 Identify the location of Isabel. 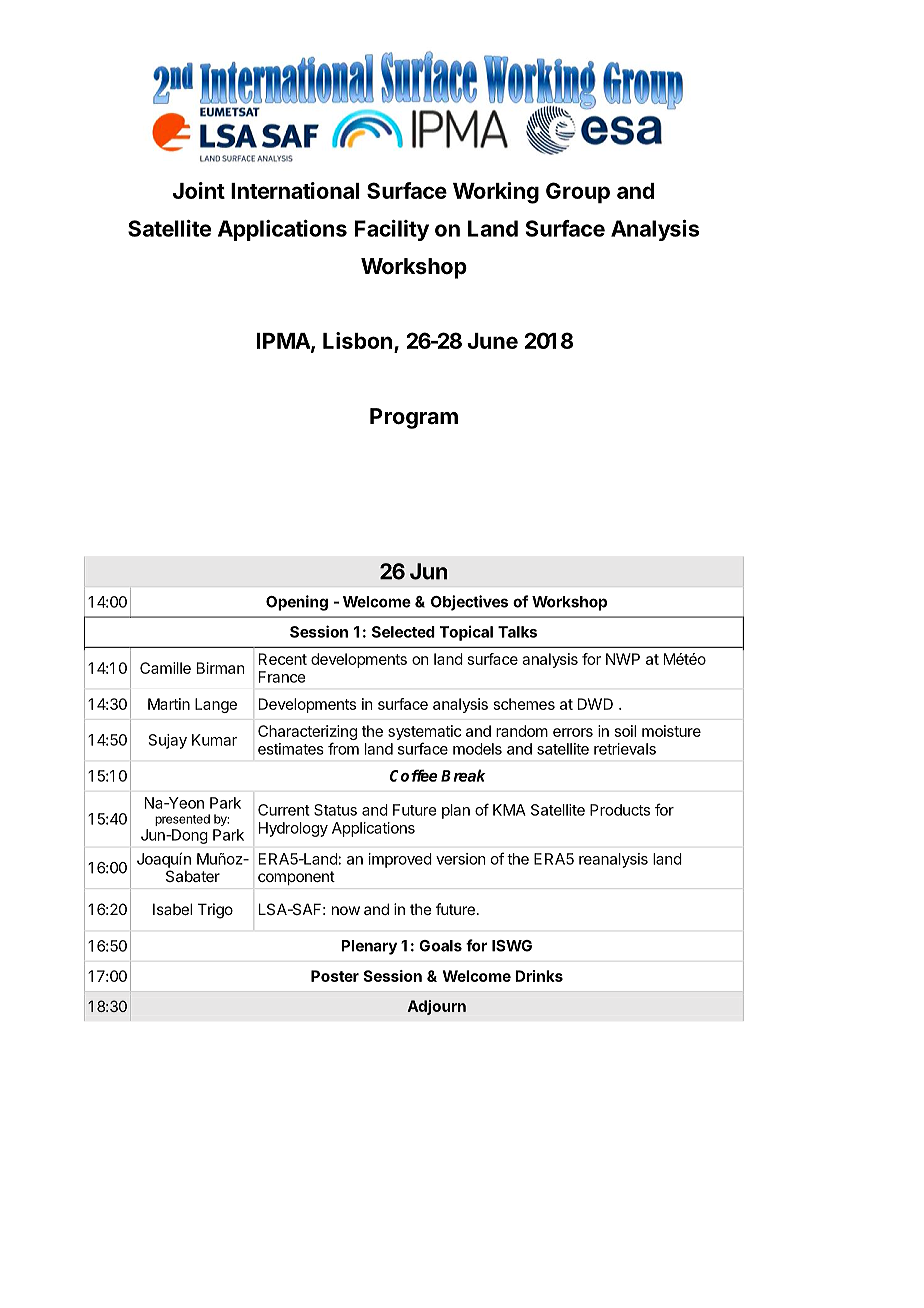
(172, 909).
